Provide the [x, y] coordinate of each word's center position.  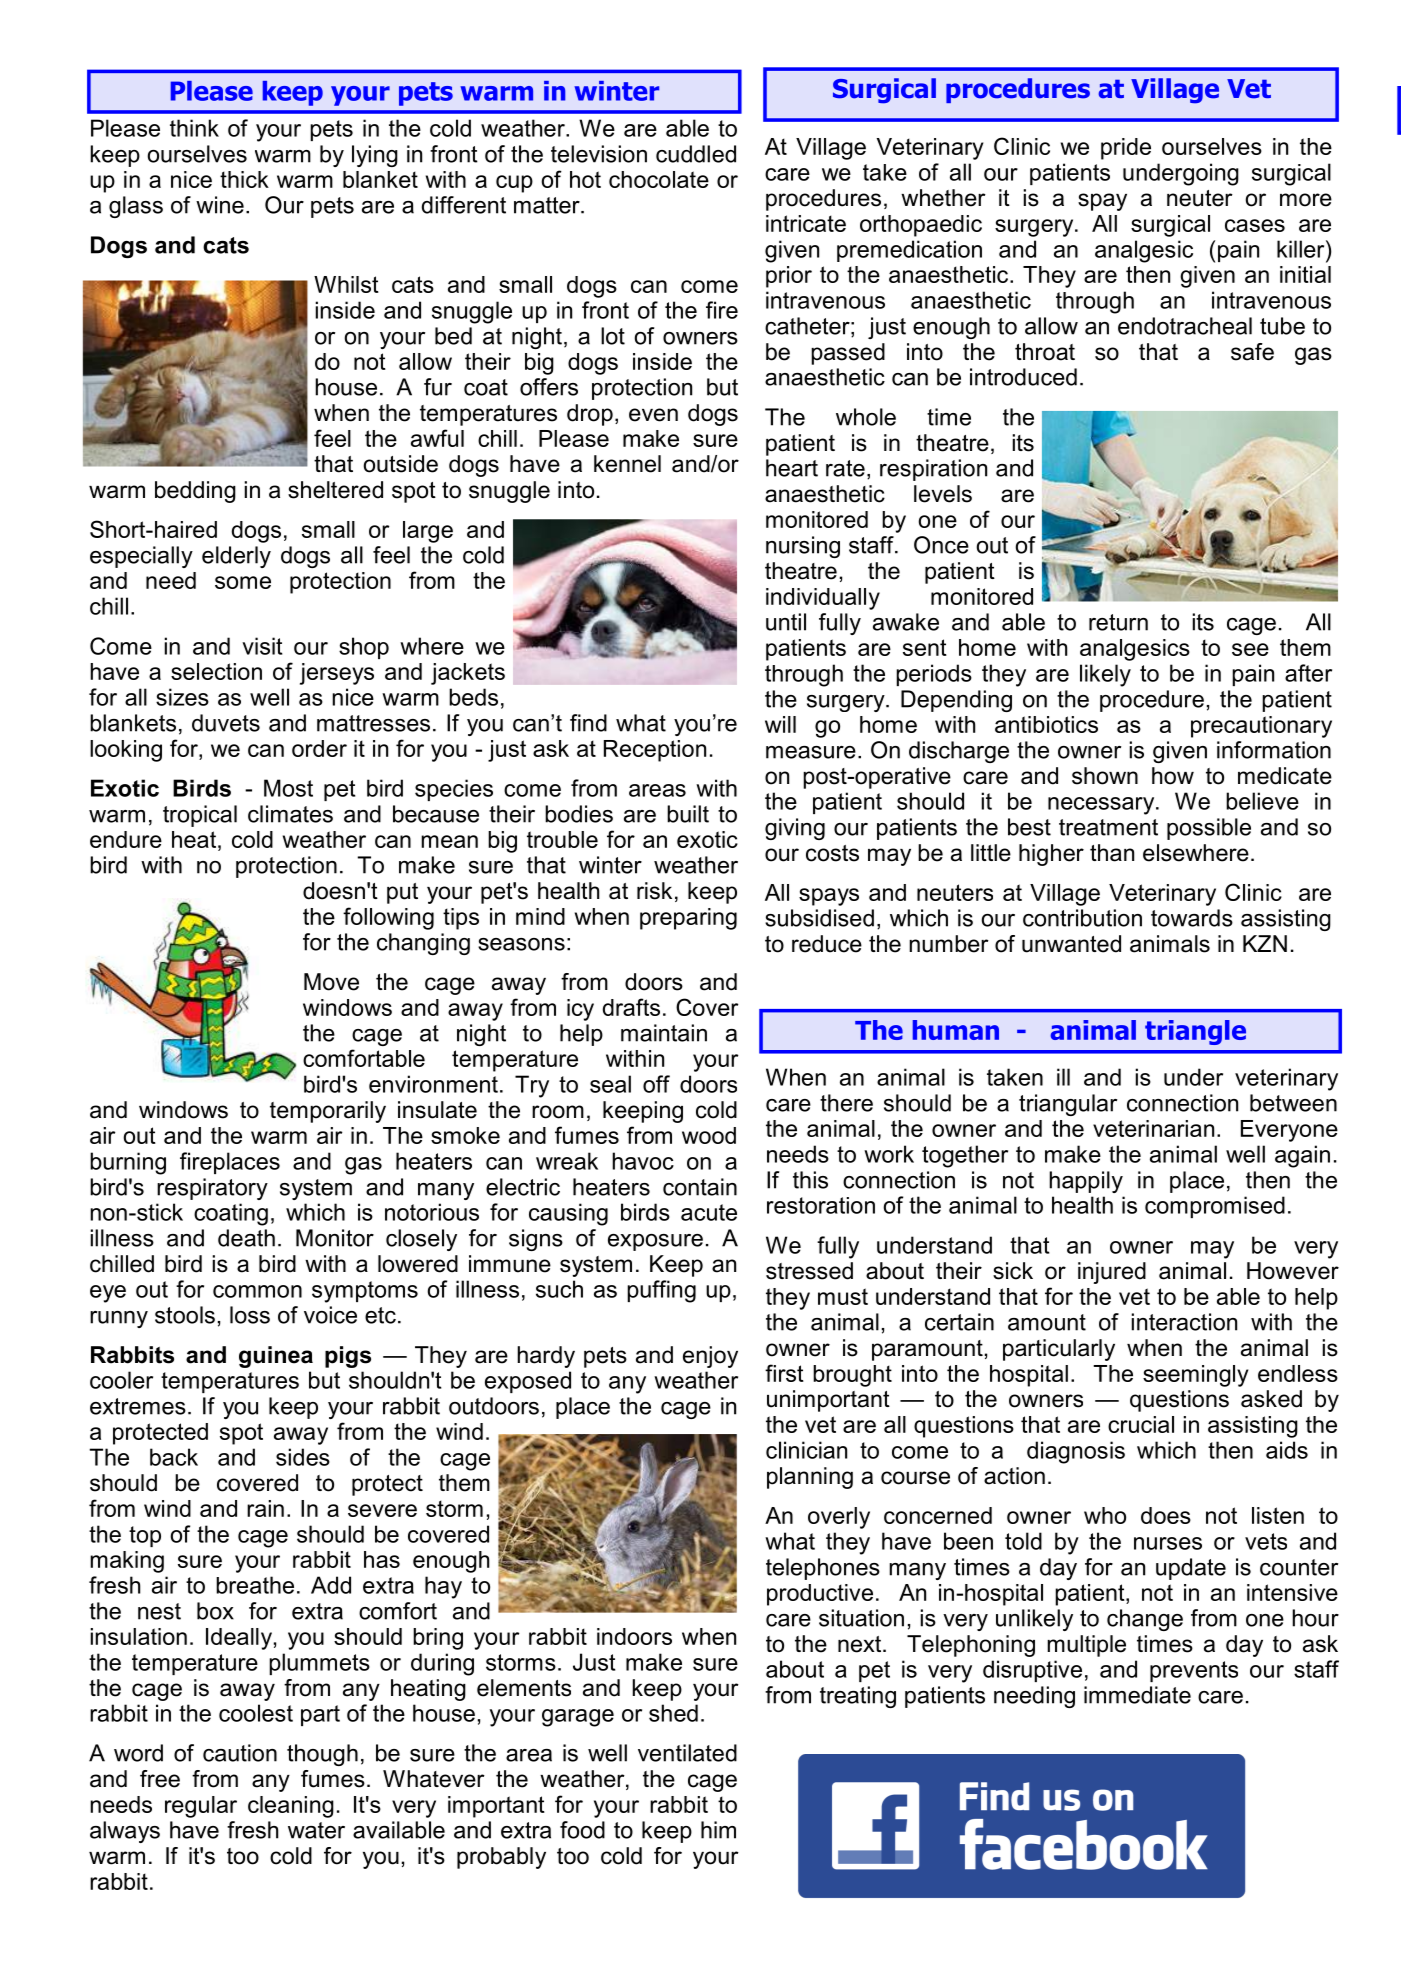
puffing [661, 1291]
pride [1126, 149]
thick [244, 179]
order [319, 748]
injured [1112, 1273]
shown [1105, 776]
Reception [655, 751]
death [246, 1238]
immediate [1137, 1695]
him [718, 1830]
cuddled [696, 154]
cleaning [291, 1807]
